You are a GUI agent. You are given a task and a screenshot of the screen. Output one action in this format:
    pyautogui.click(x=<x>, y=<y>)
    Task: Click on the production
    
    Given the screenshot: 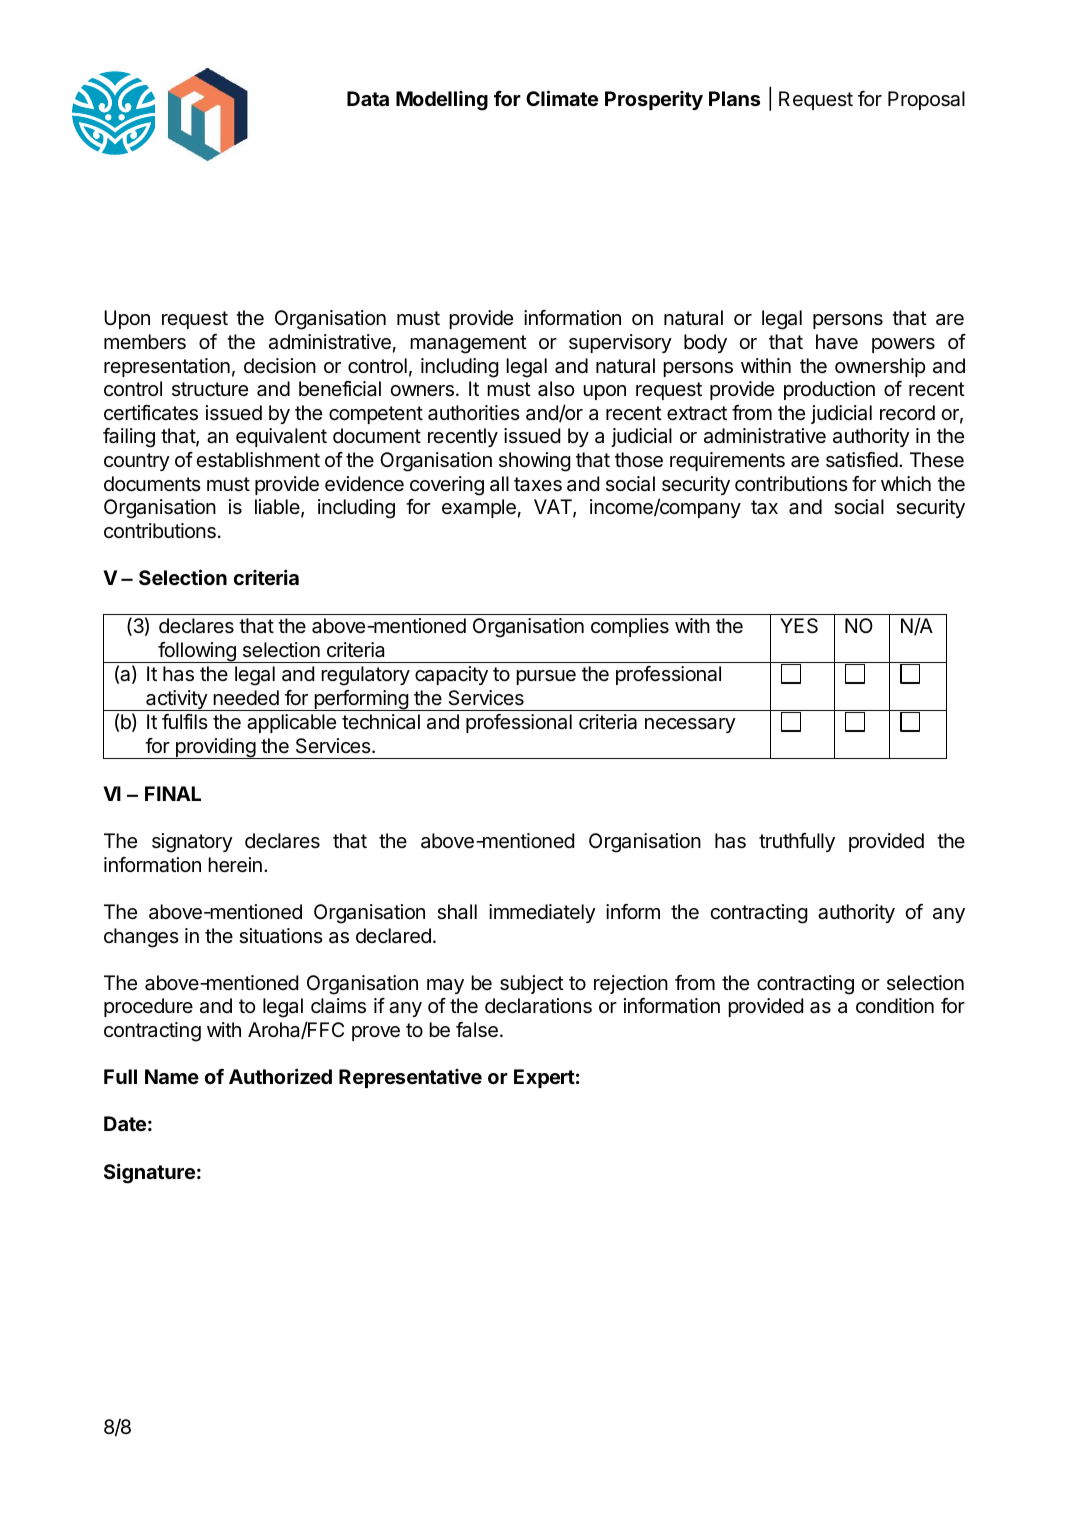 What is the action you would take?
    pyautogui.click(x=829, y=390)
